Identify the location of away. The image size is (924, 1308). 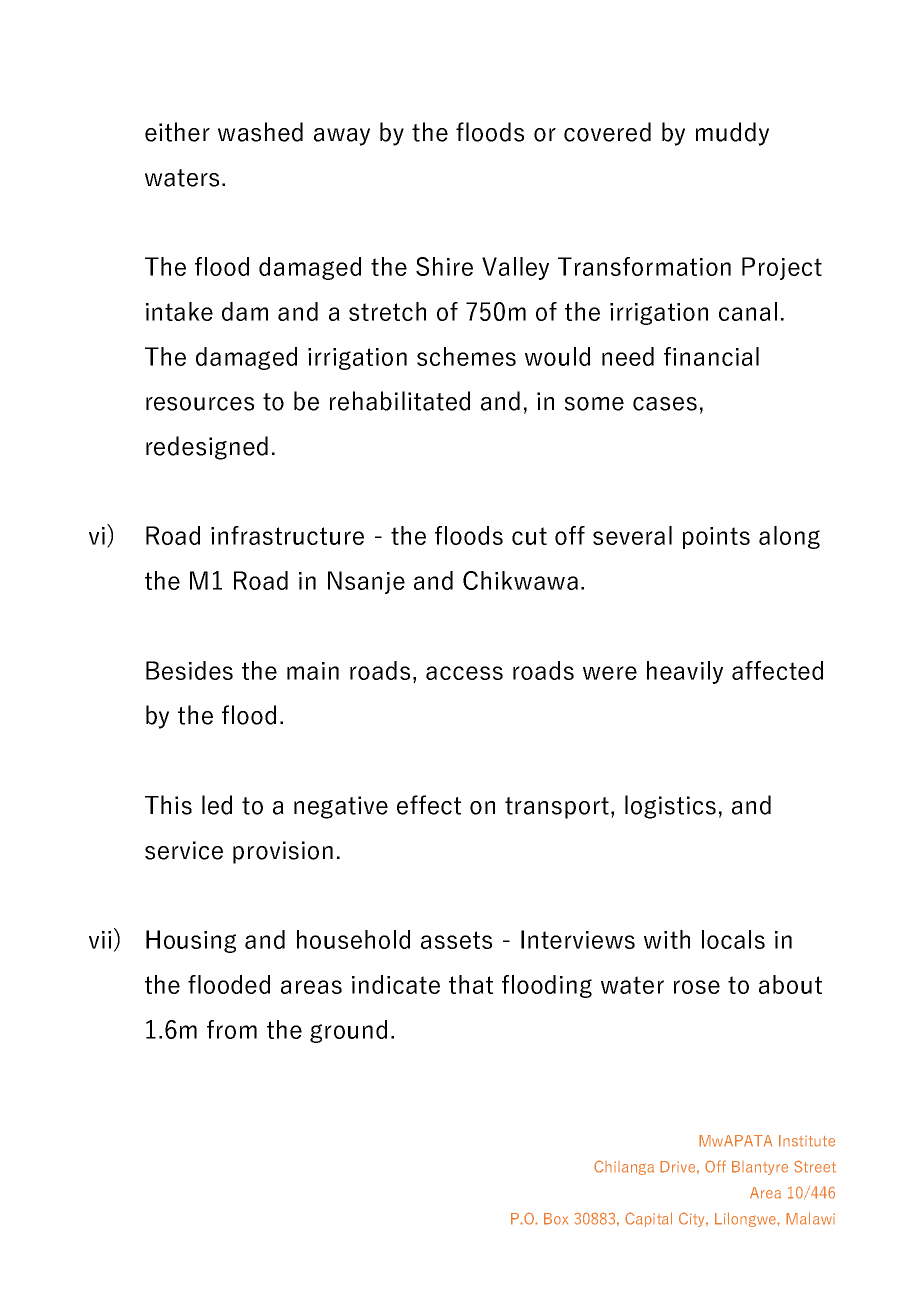
(342, 137).
